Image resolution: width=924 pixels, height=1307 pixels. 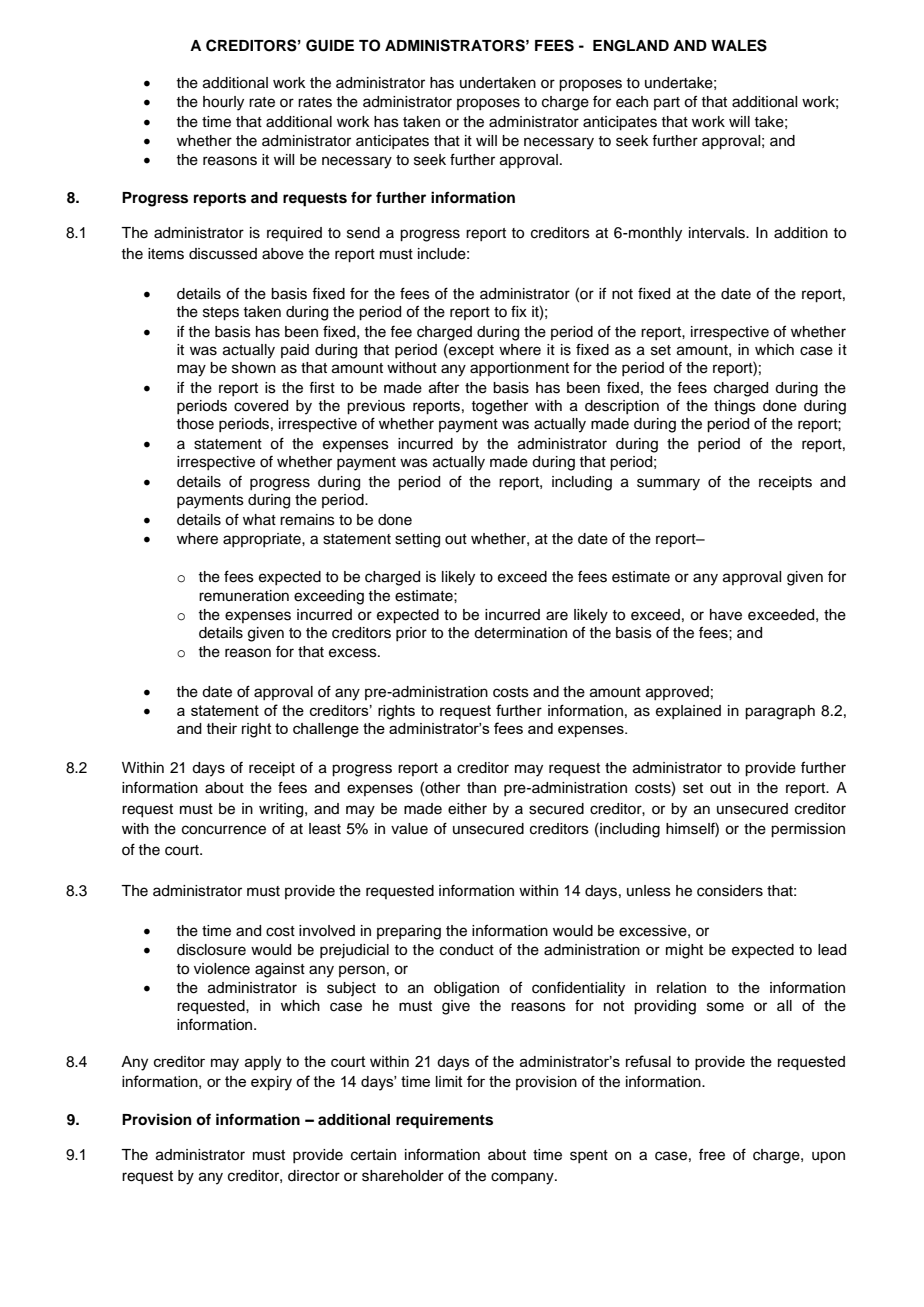 What do you see at coordinates (523, 1178) in the screenshot?
I see `company` at bounding box center [523, 1178].
